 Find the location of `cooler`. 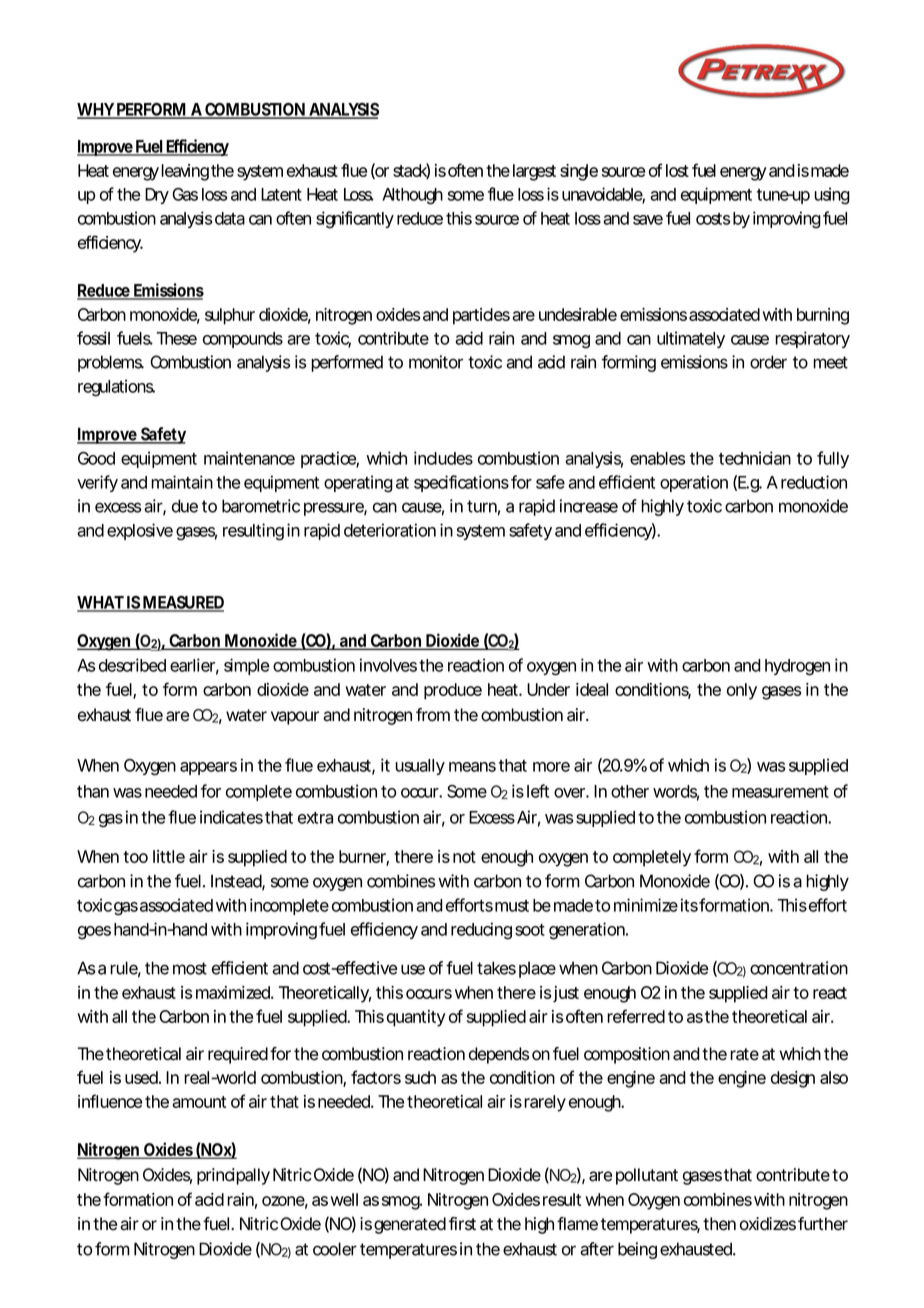

cooler is located at coordinates (335, 1249).
